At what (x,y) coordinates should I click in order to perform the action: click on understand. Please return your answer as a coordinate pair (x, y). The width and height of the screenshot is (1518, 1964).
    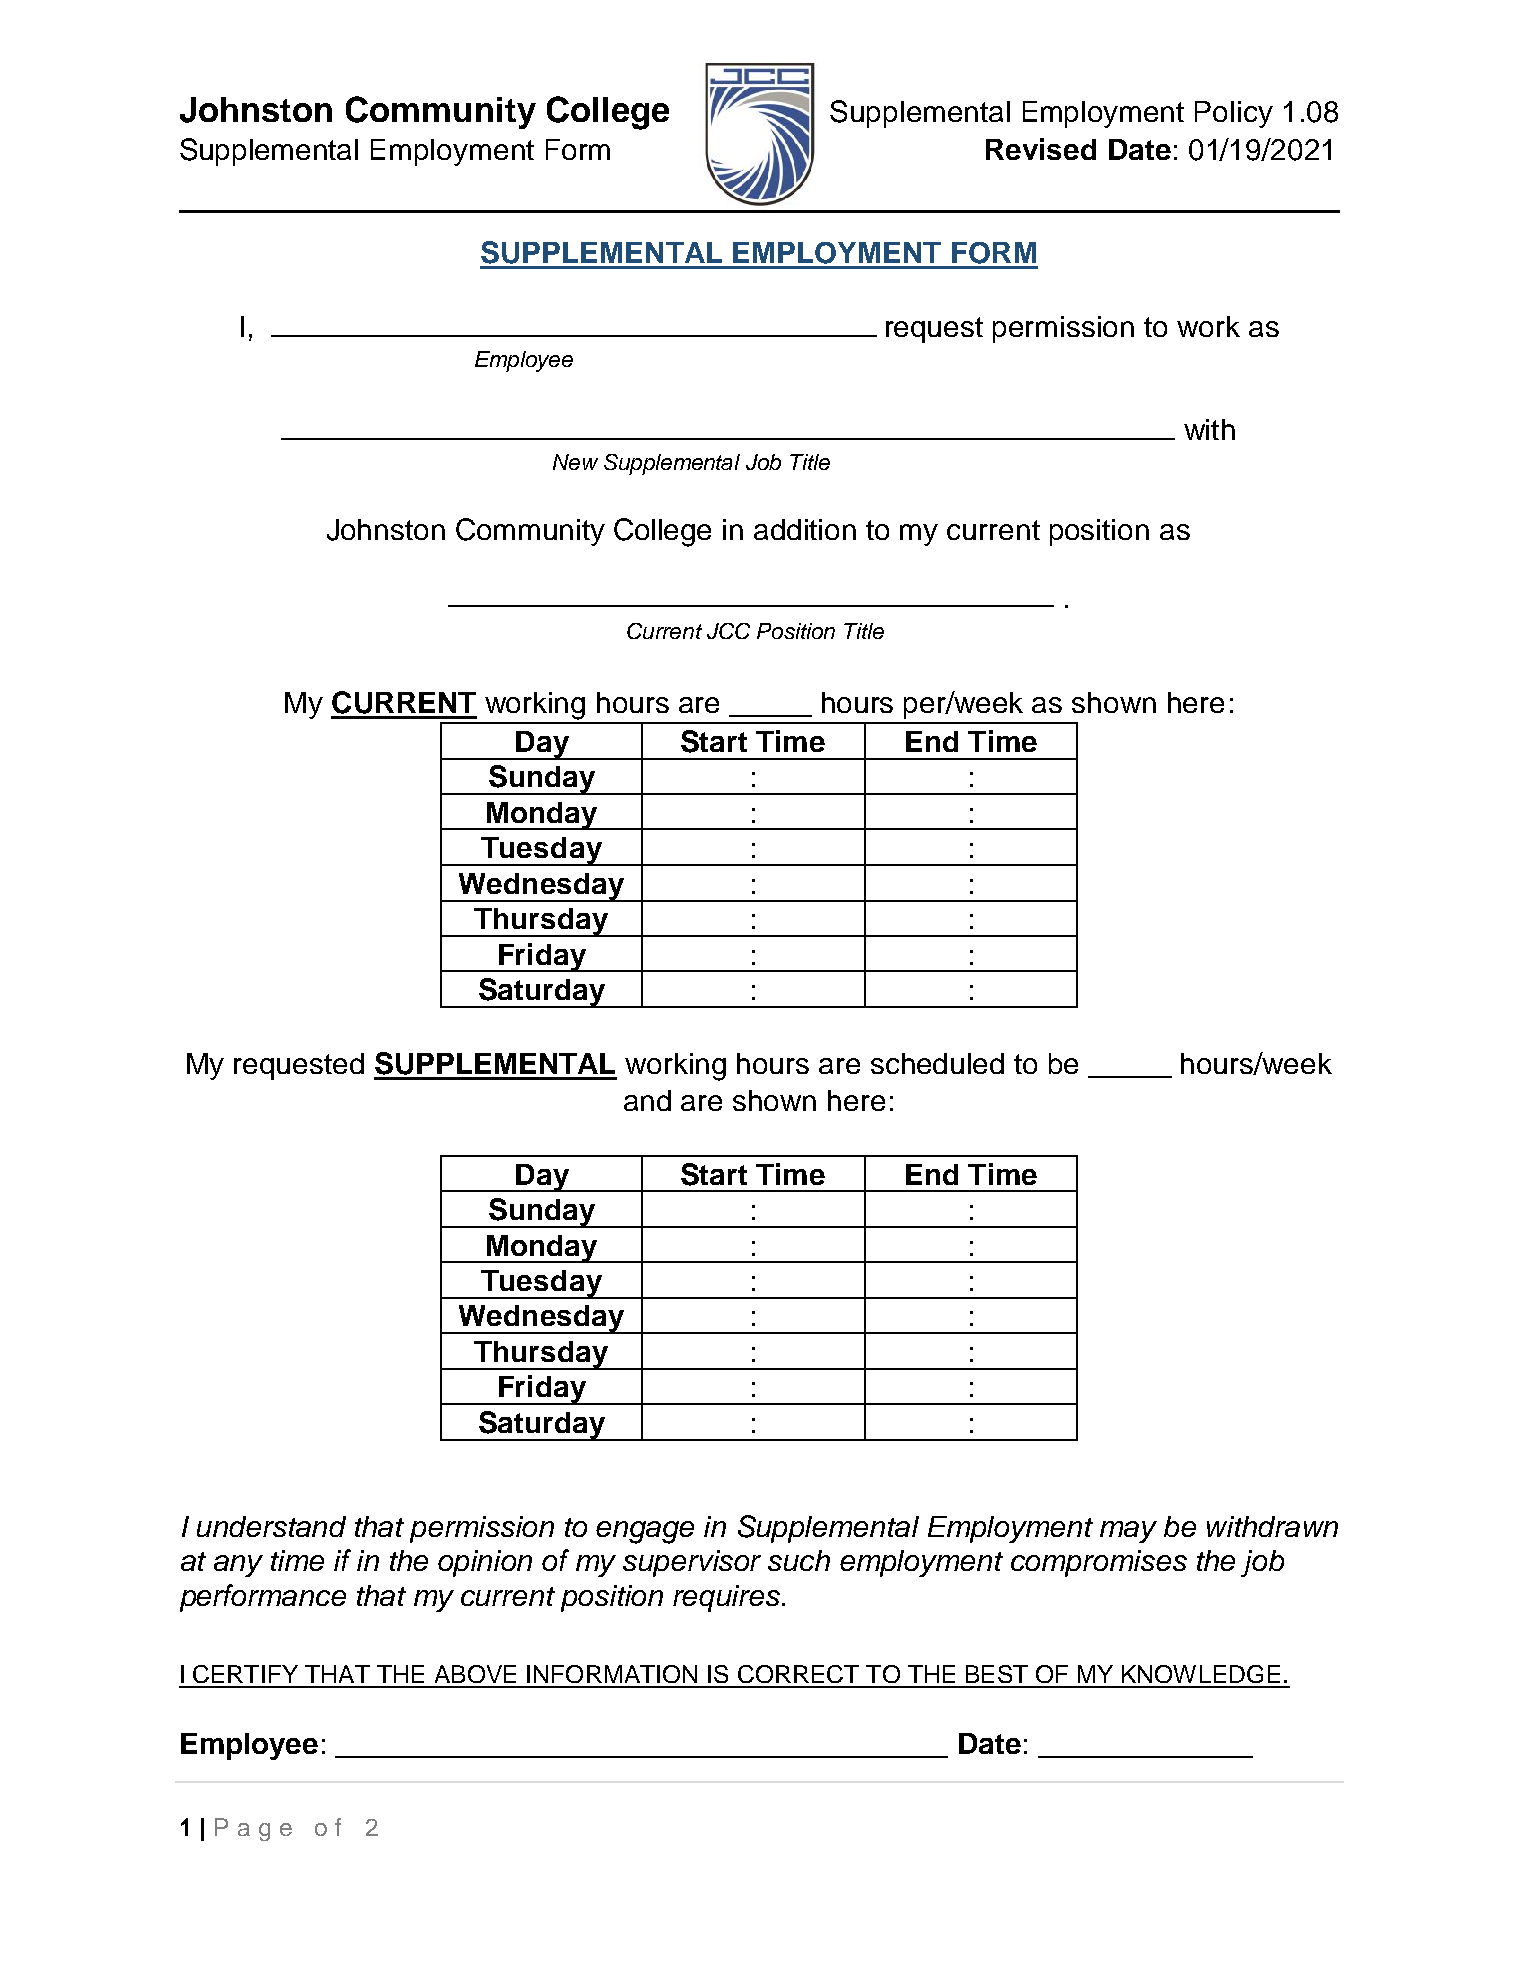
    Looking at the image, I should click on (271, 1526).
